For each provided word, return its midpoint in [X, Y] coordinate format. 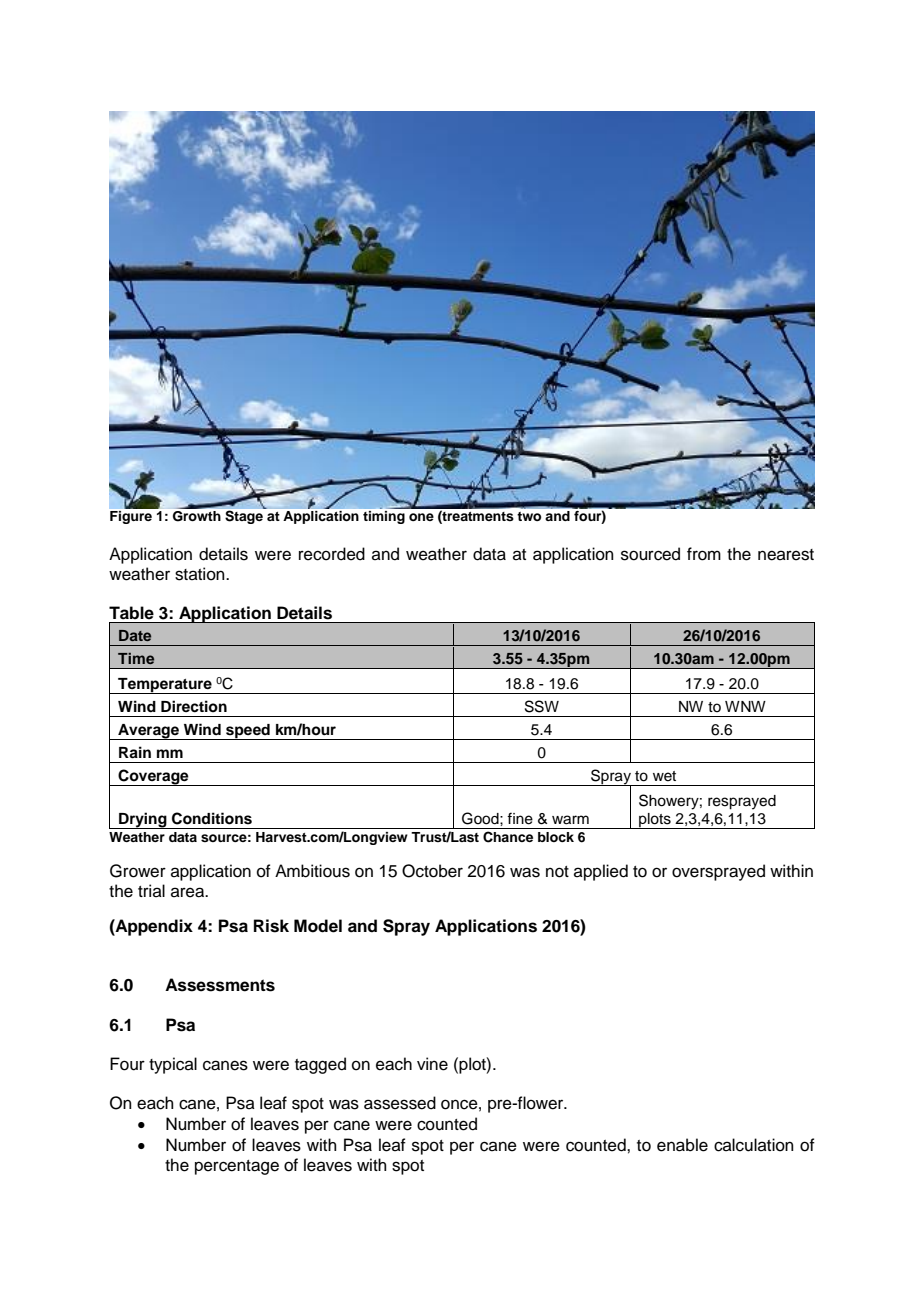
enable [682, 1145]
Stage [245, 516]
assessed [400, 1103]
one [421, 517]
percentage [237, 1167]
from [704, 554]
